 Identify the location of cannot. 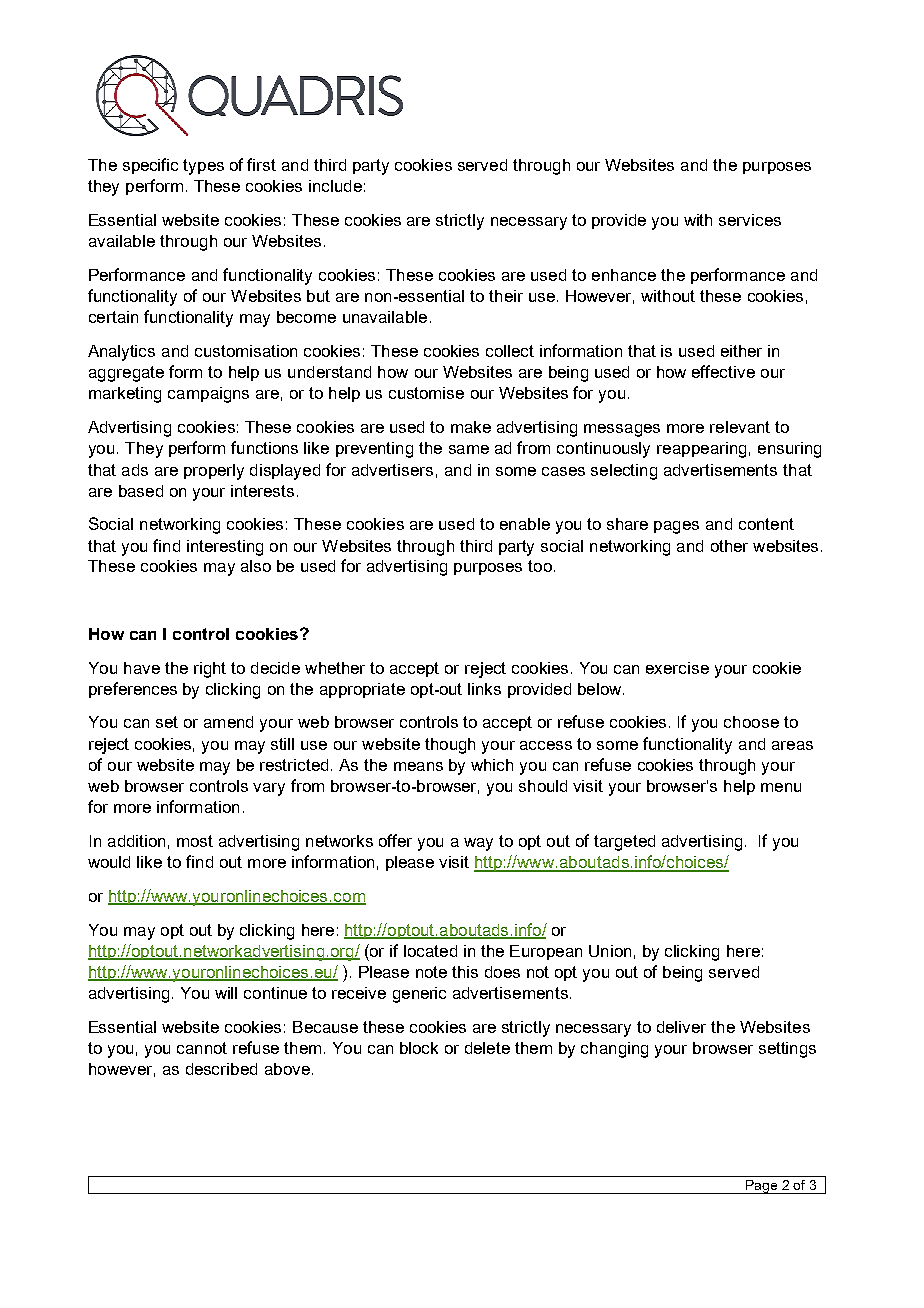
(202, 1048).
